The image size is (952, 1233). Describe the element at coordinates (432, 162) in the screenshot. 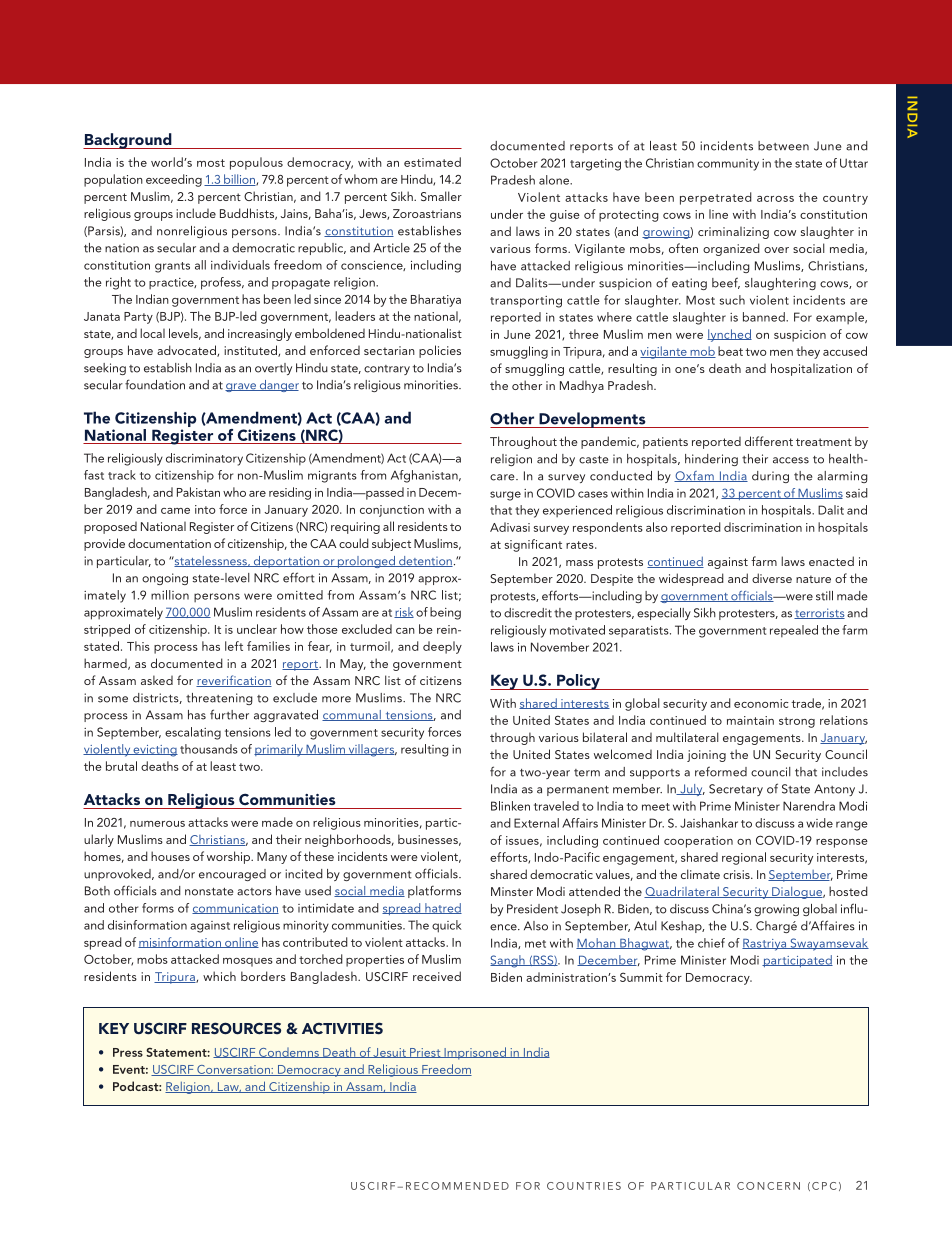

I see `estimated` at that location.
